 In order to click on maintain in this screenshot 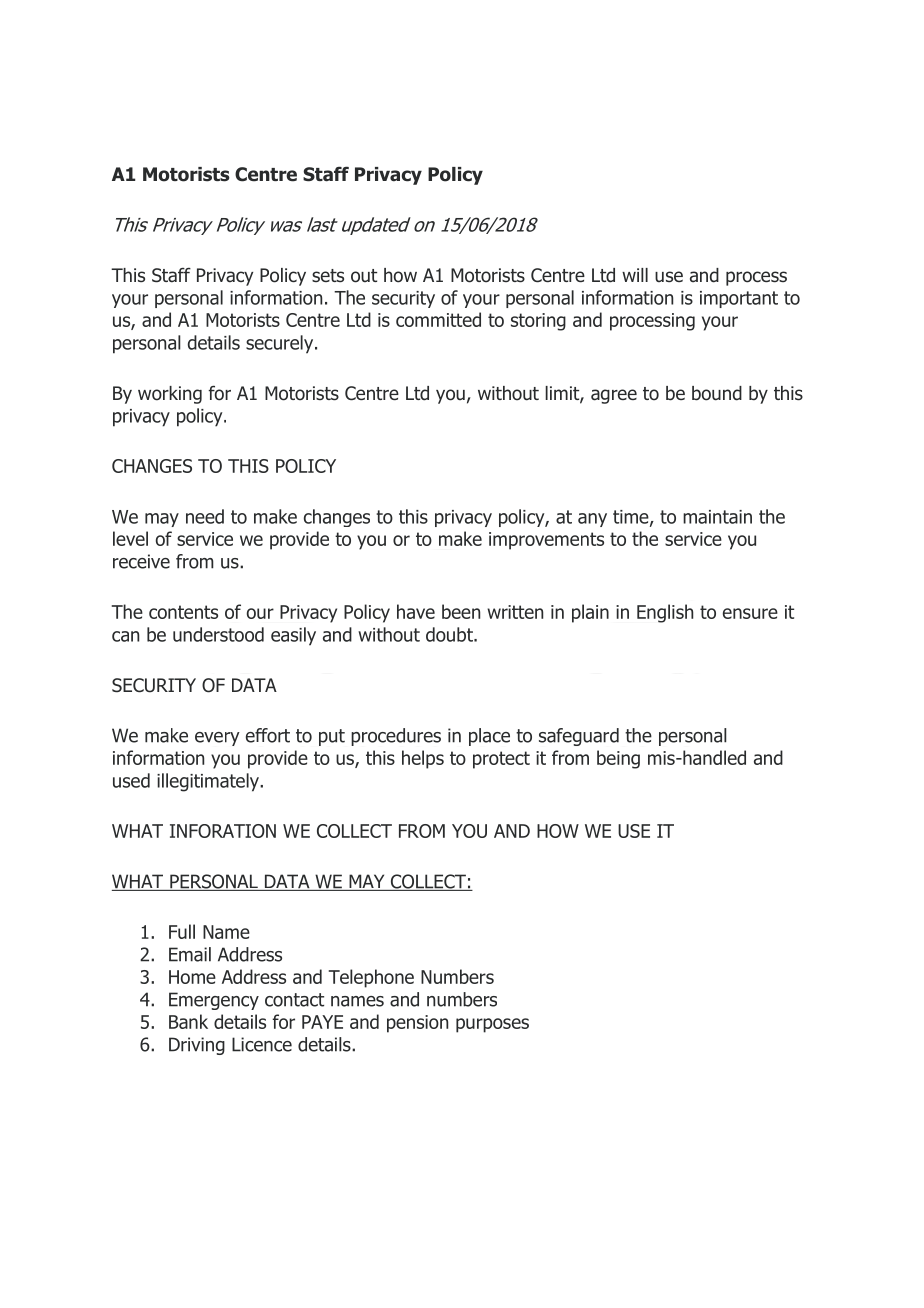, I will do `click(717, 517)`.
